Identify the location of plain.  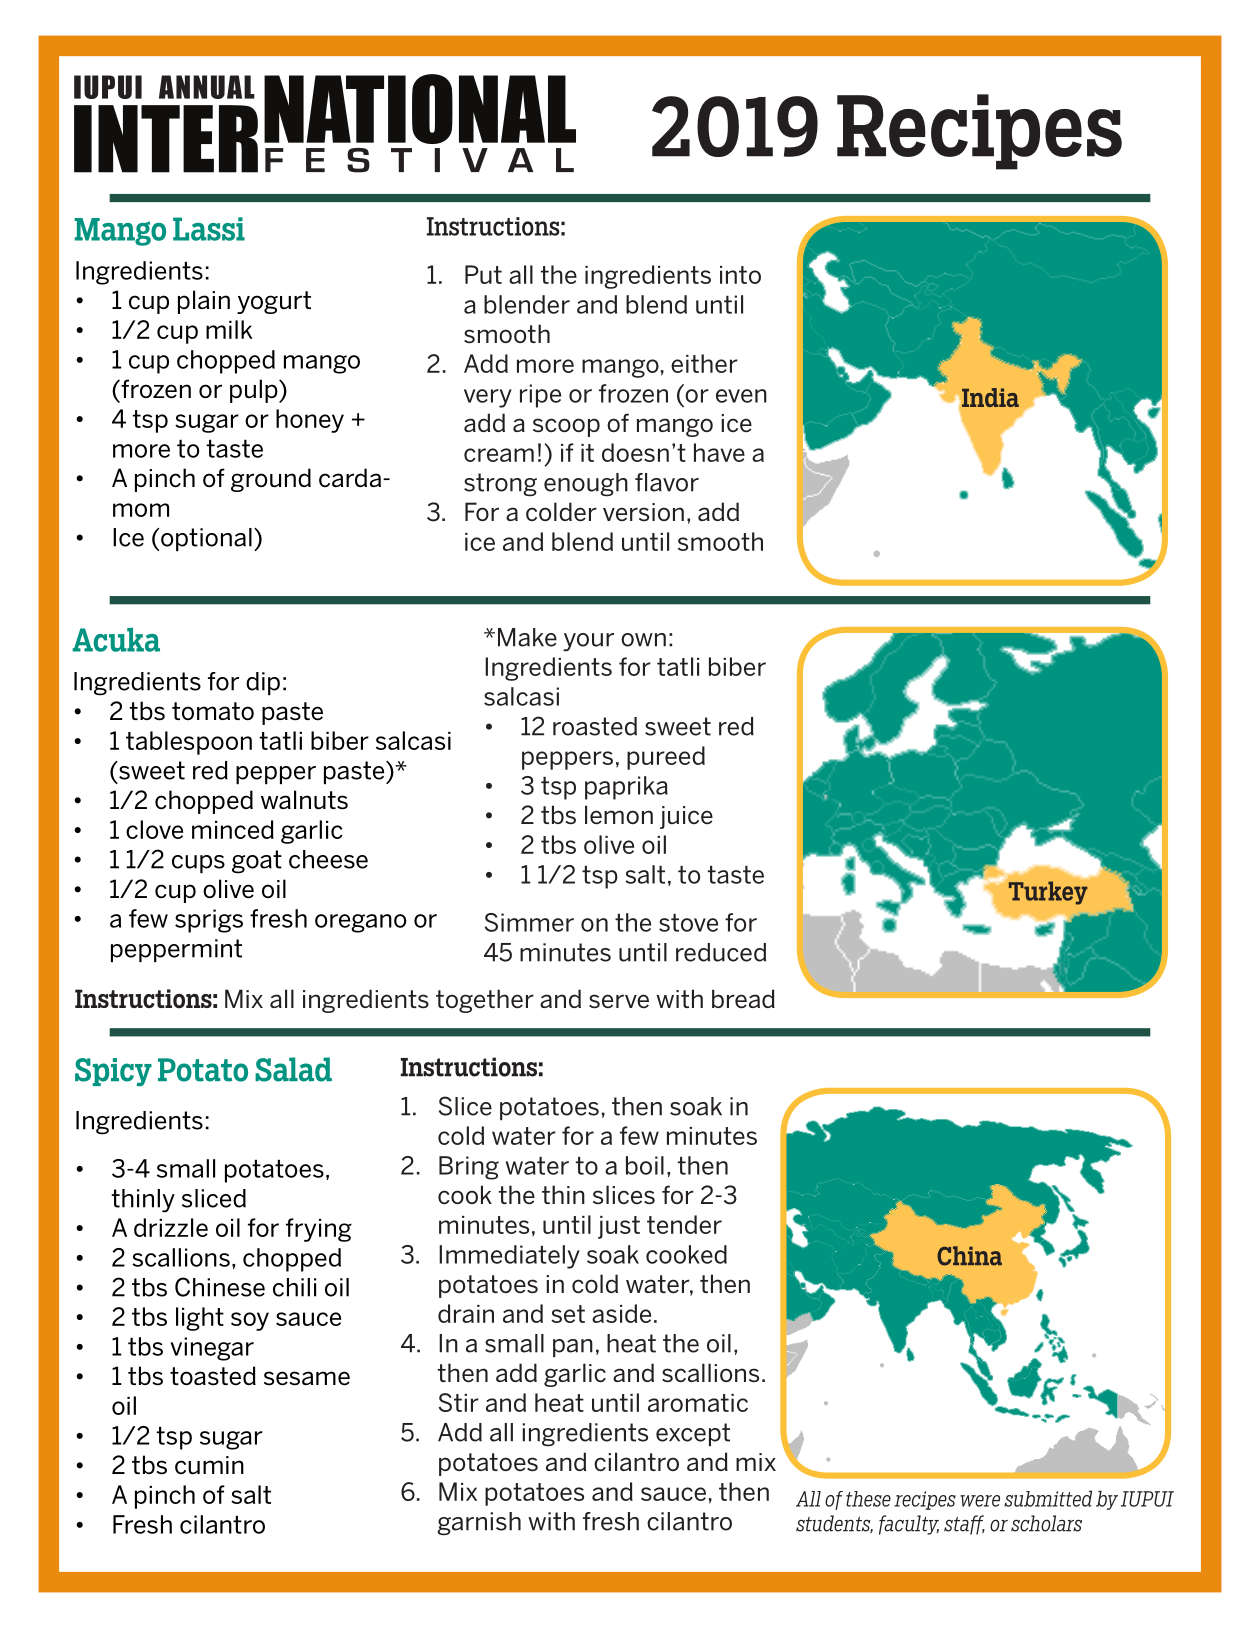
(204, 302).
